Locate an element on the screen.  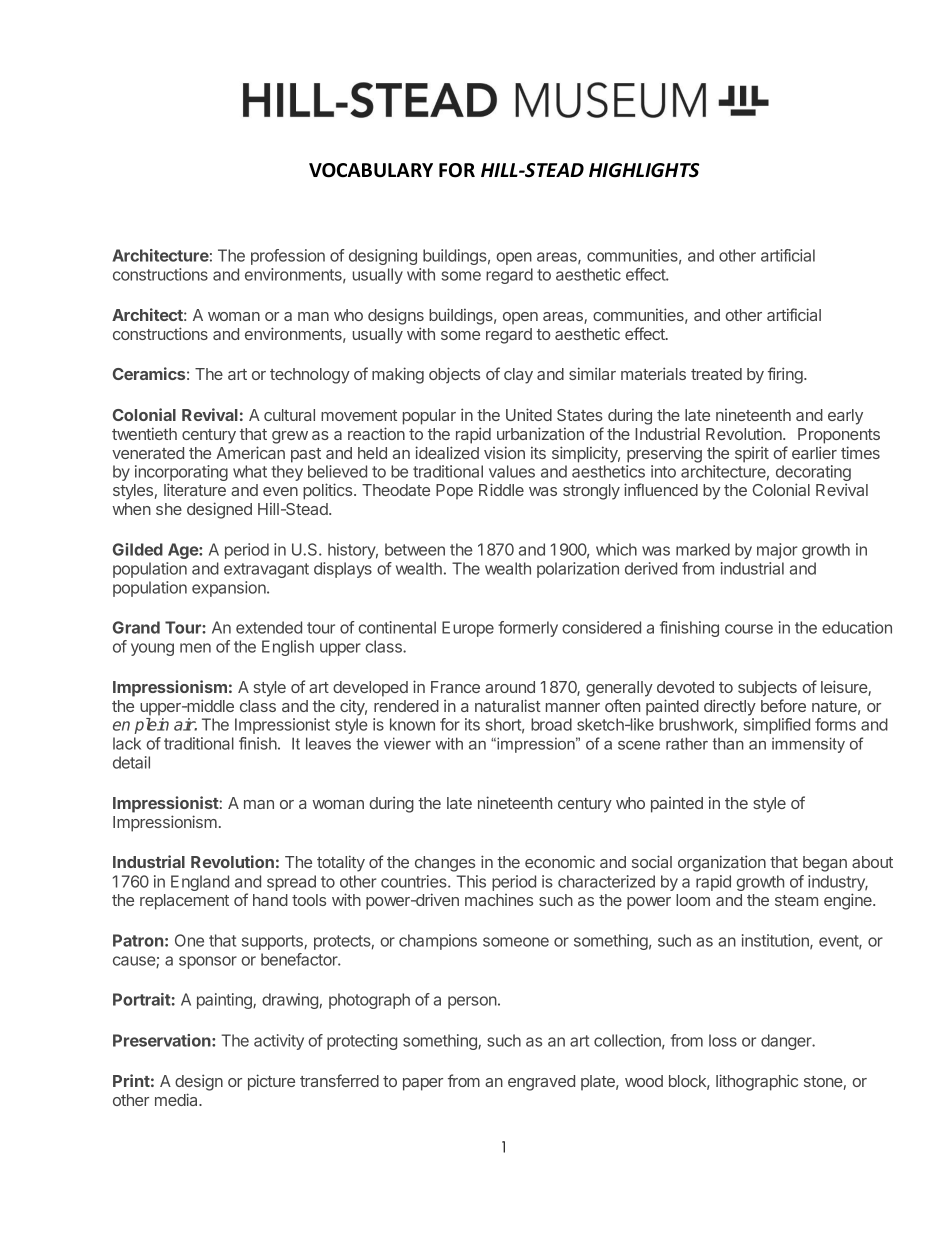
VOCABULARY is located at coordinates (371, 170).
